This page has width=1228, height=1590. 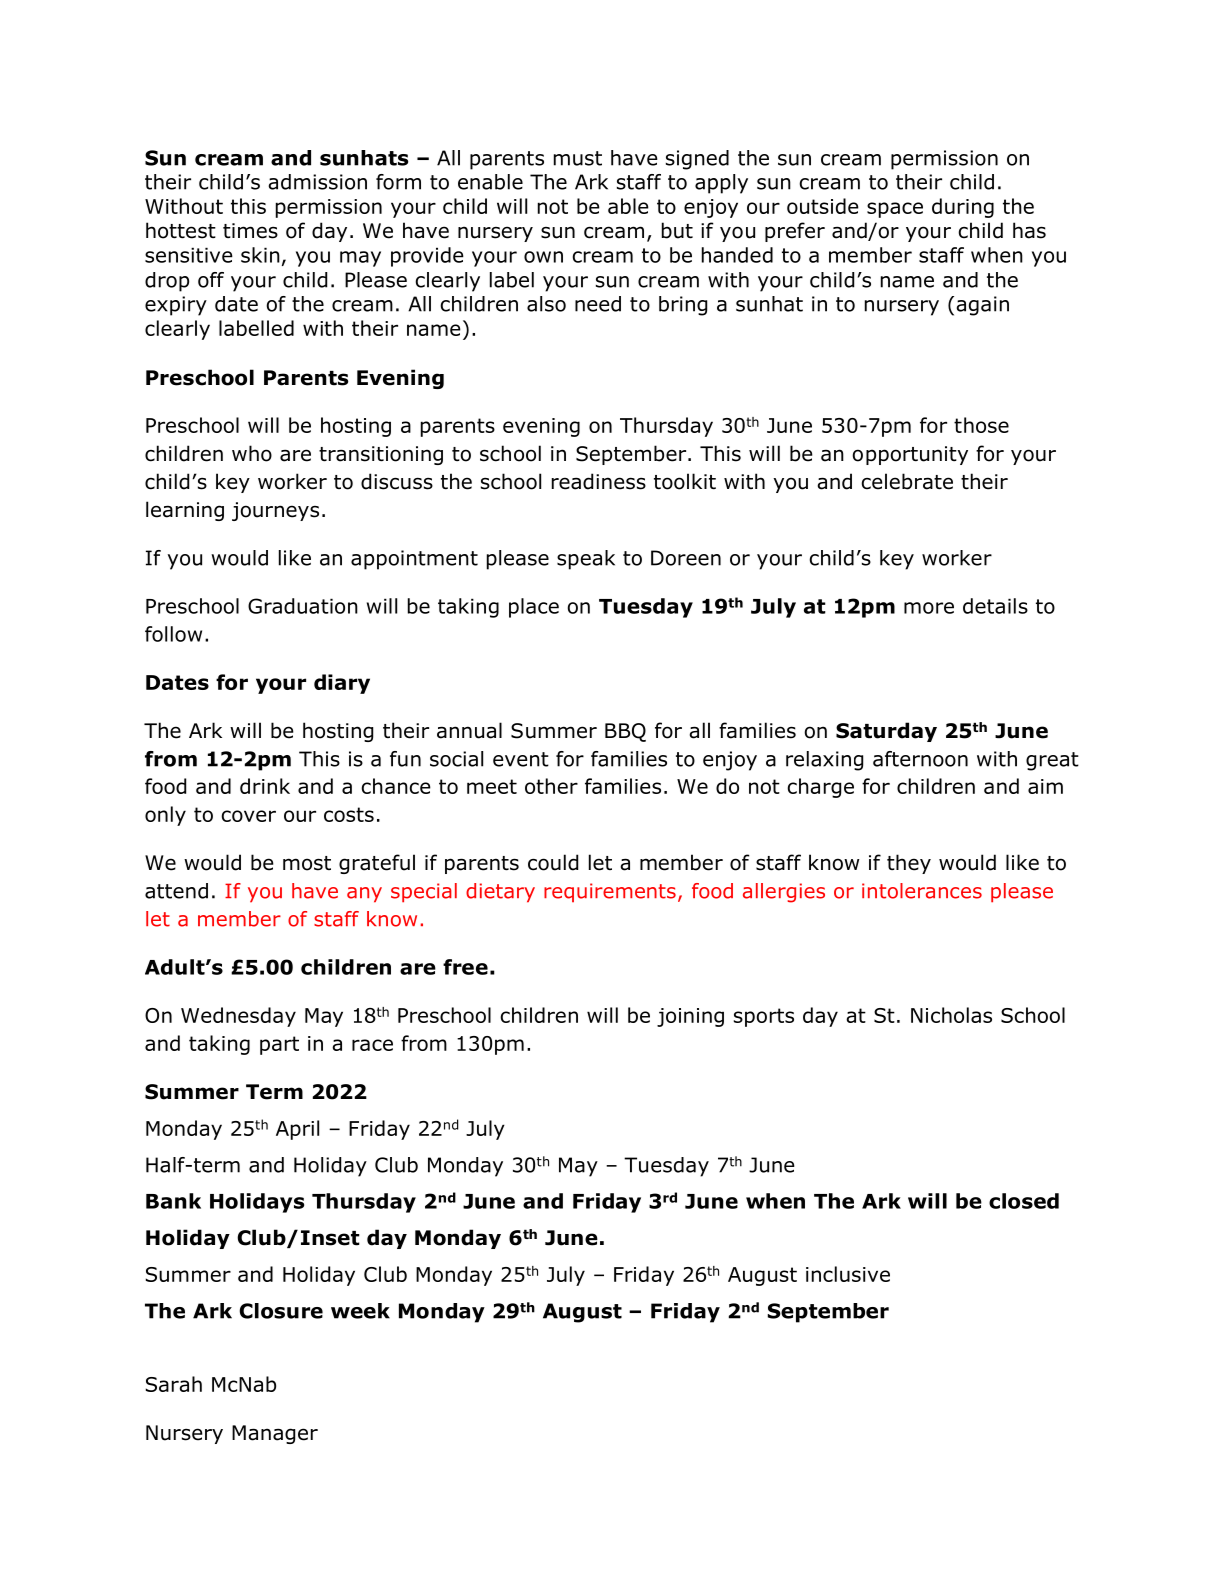 I want to click on journeys, so click(x=275, y=511).
